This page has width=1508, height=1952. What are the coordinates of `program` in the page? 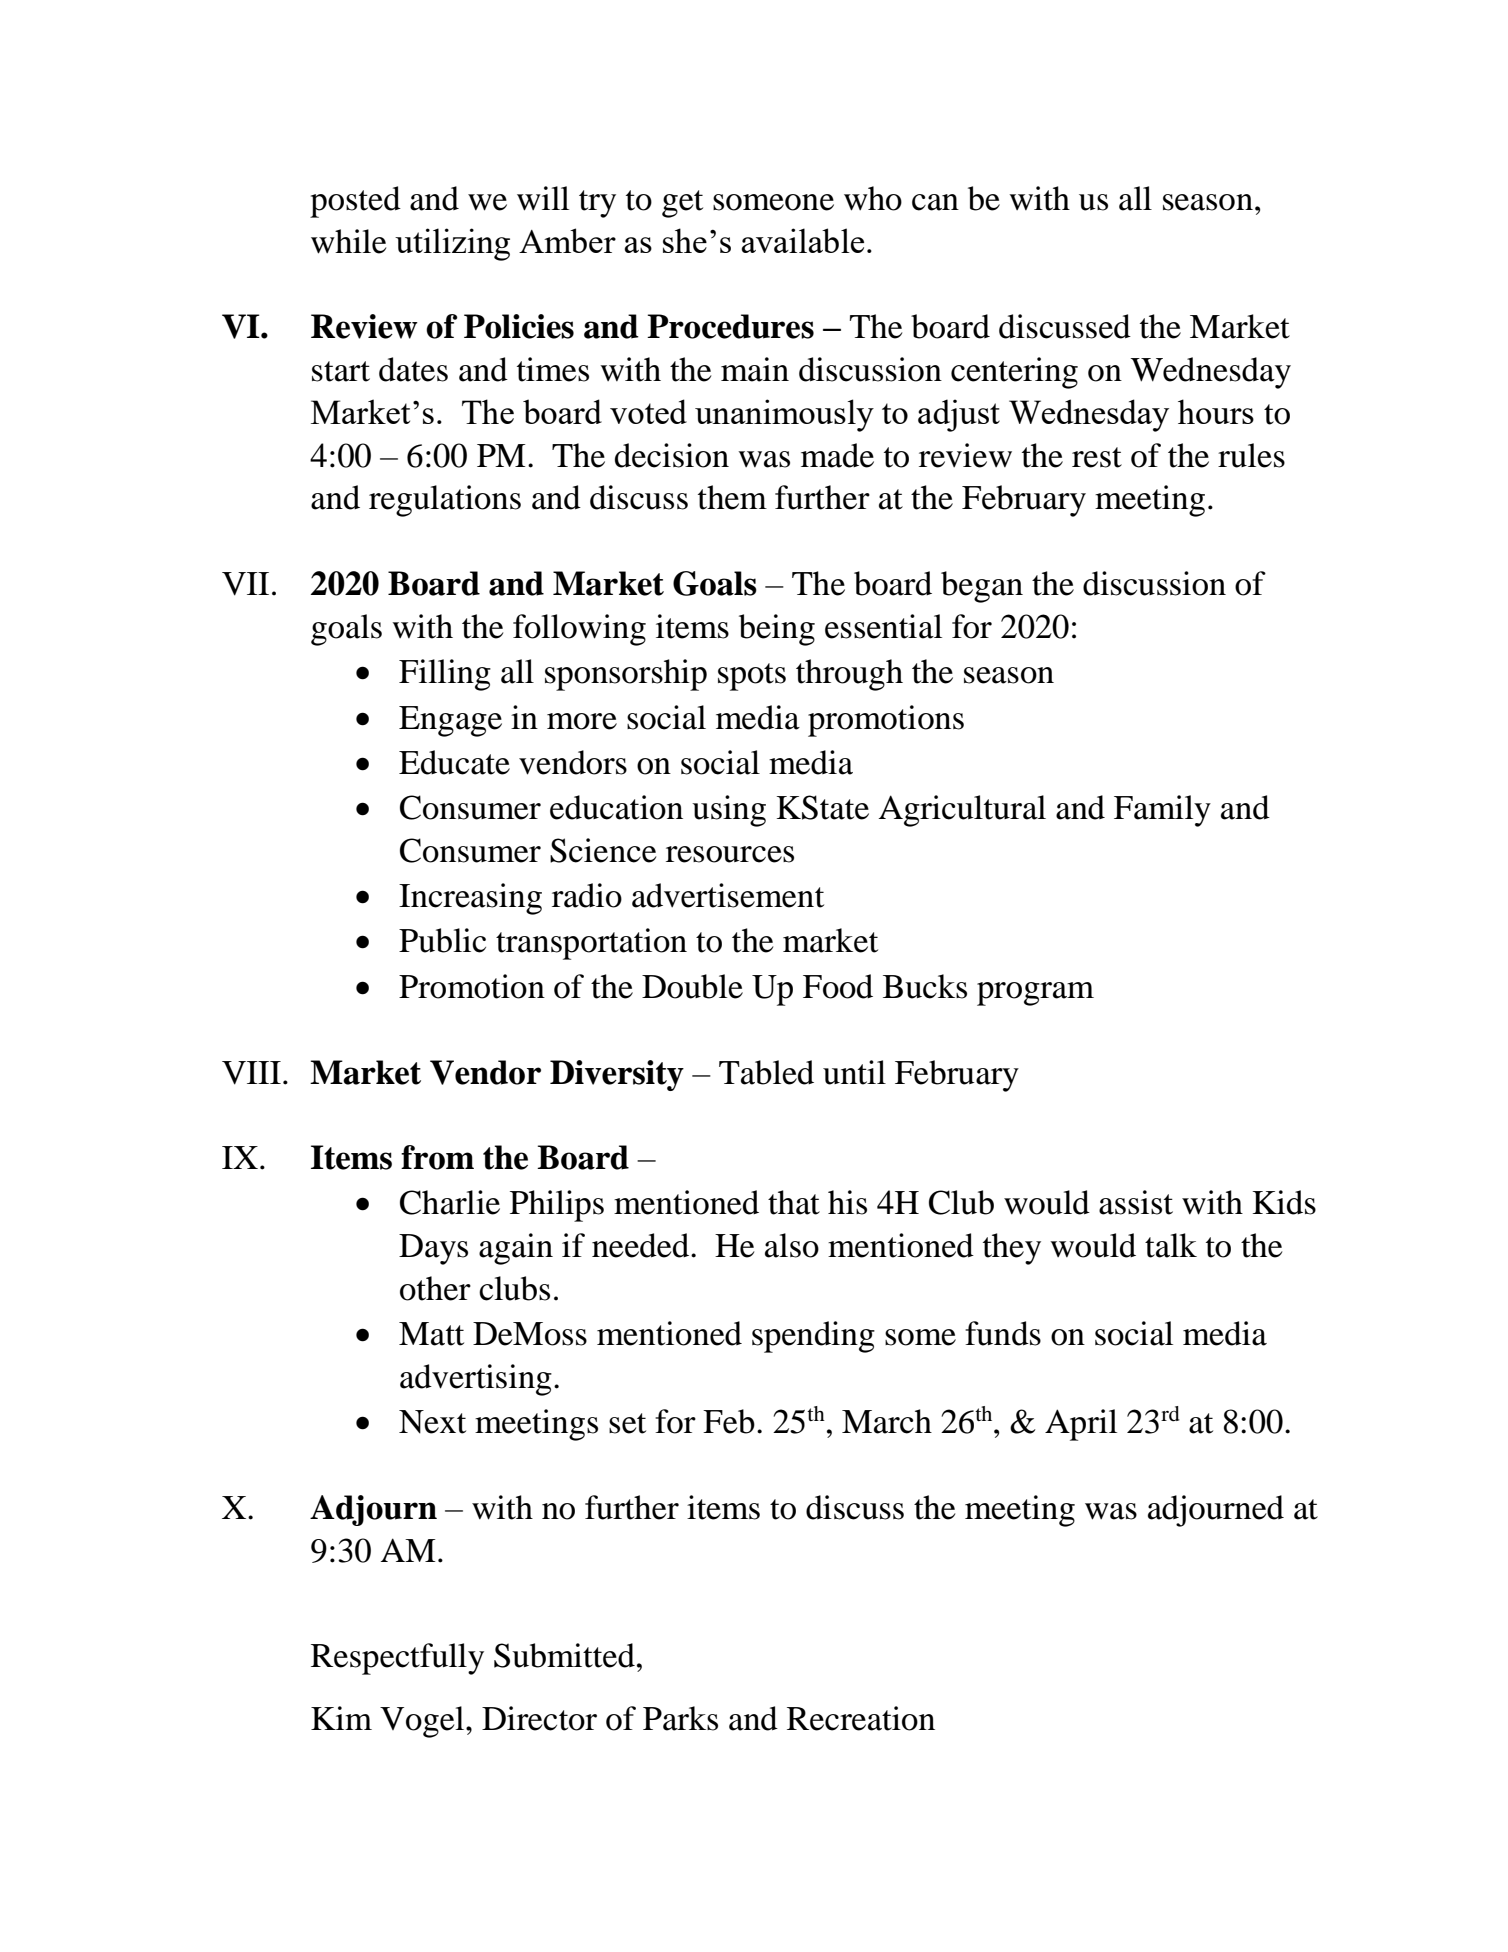 It's located at (1035, 994).
